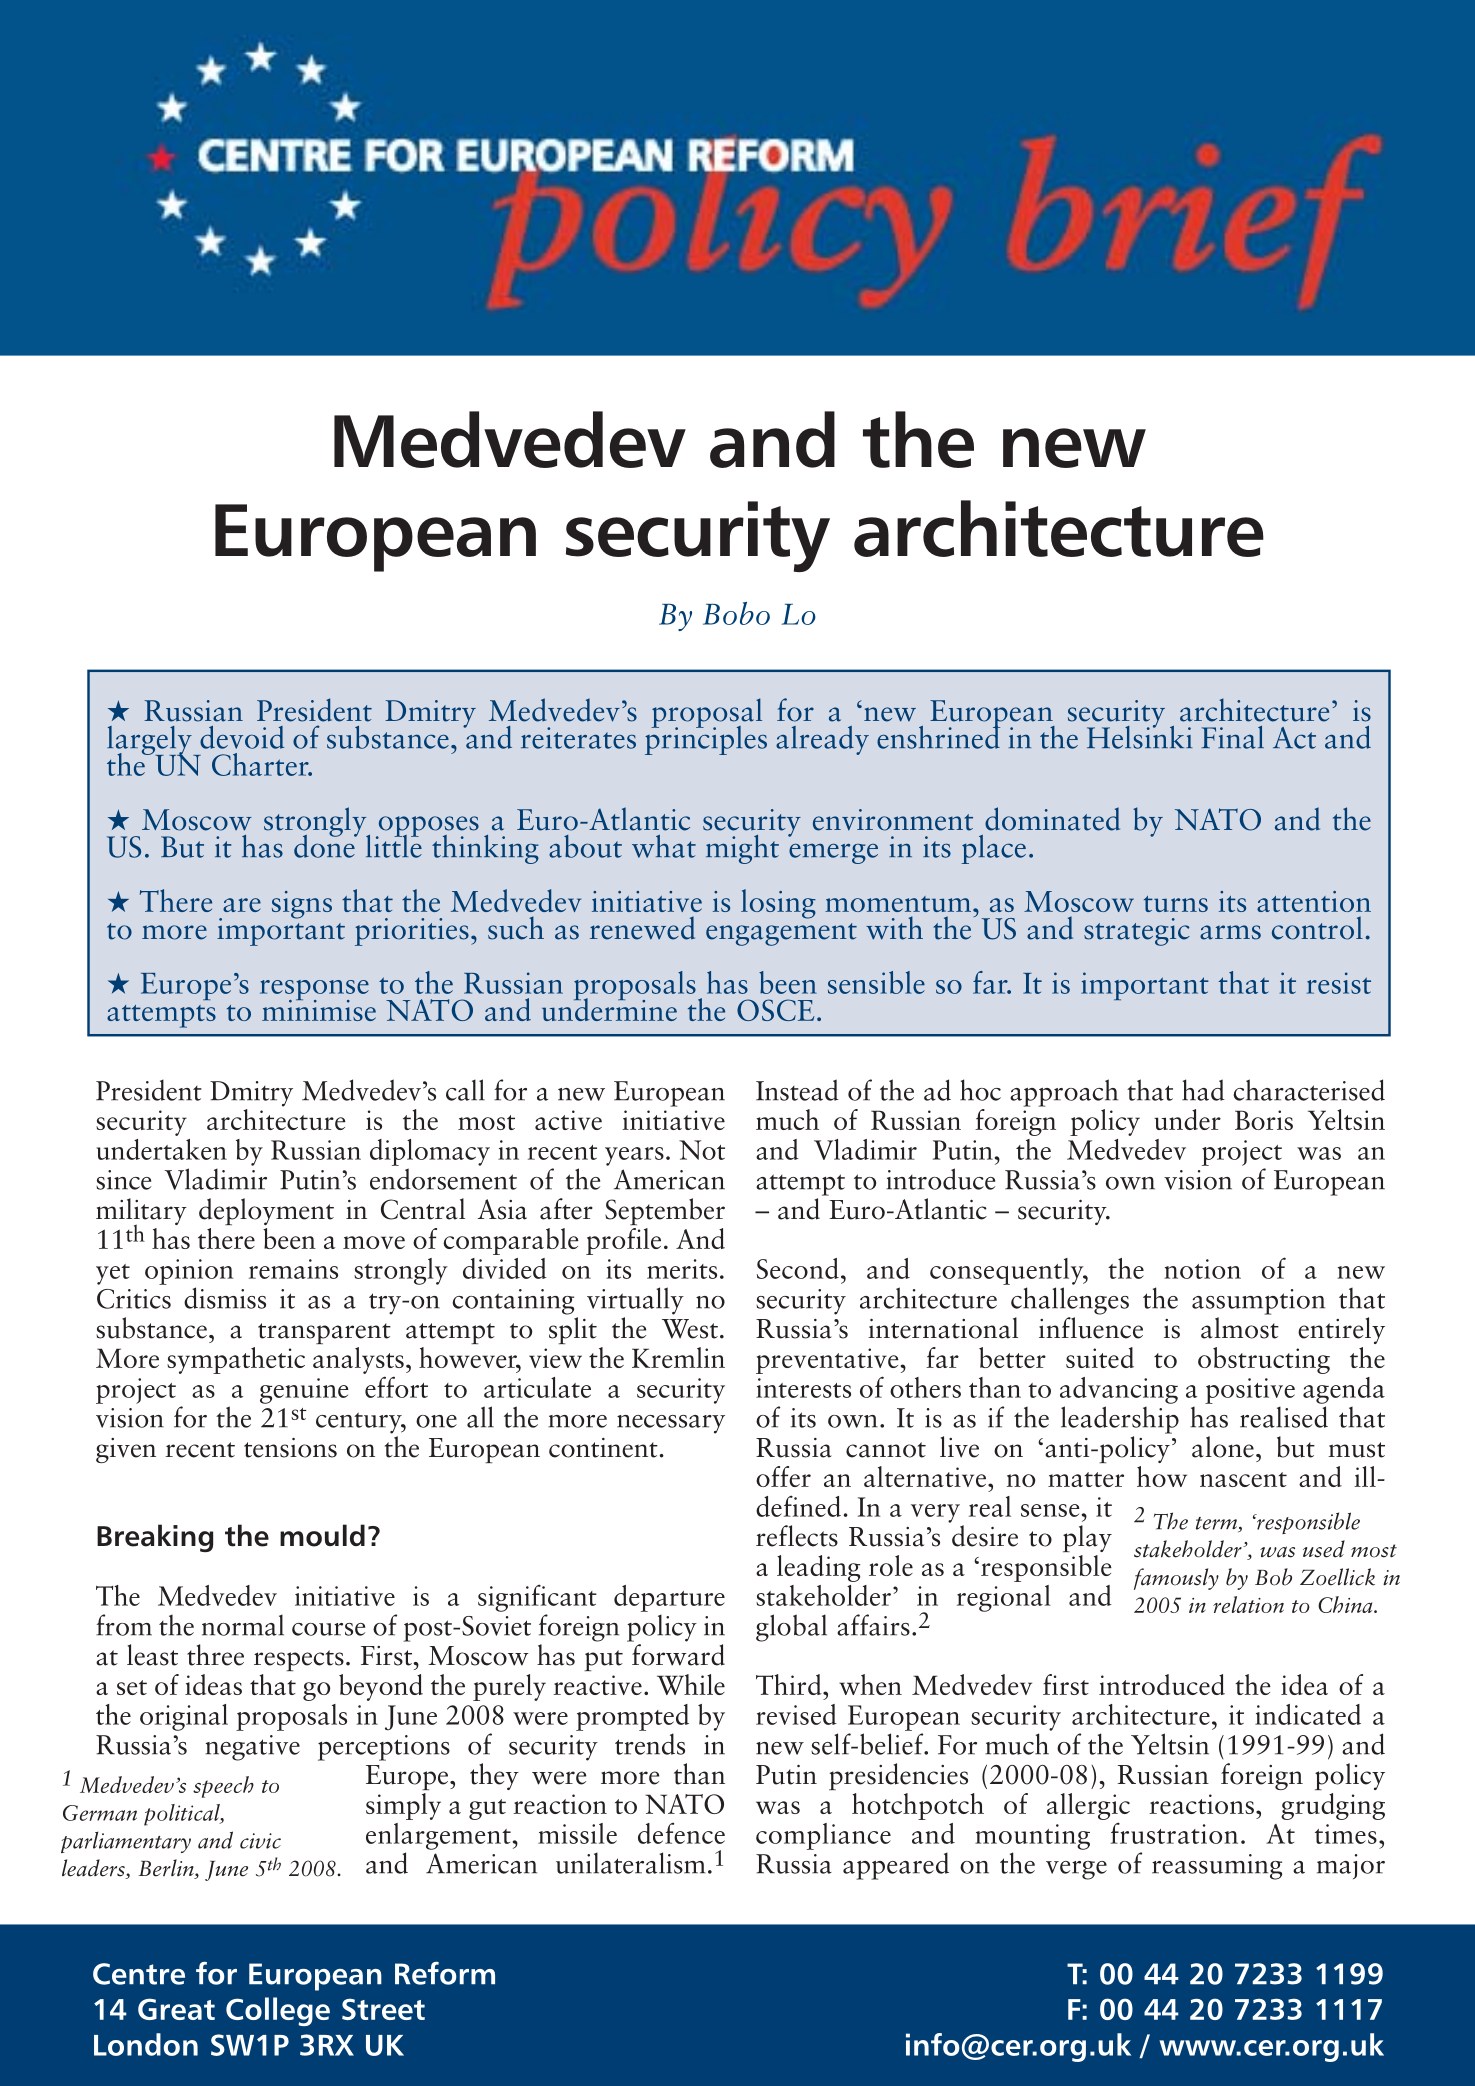 The width and height of the page is (1475, 2086). I want to click on famously, so click(1176, 1579).
